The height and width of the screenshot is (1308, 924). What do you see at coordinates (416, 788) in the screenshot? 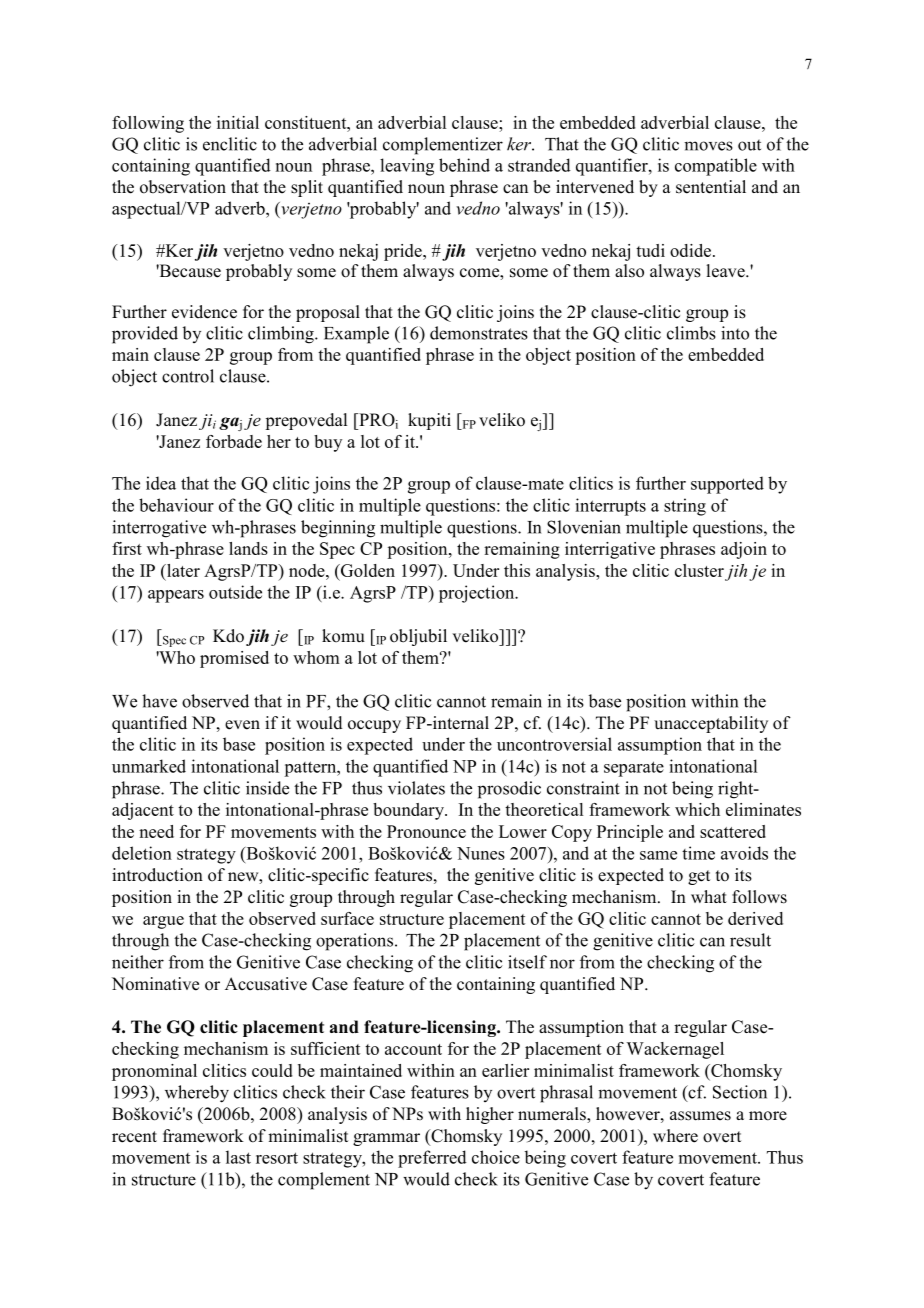
I see `violates` at bounding box center [416, 788].
